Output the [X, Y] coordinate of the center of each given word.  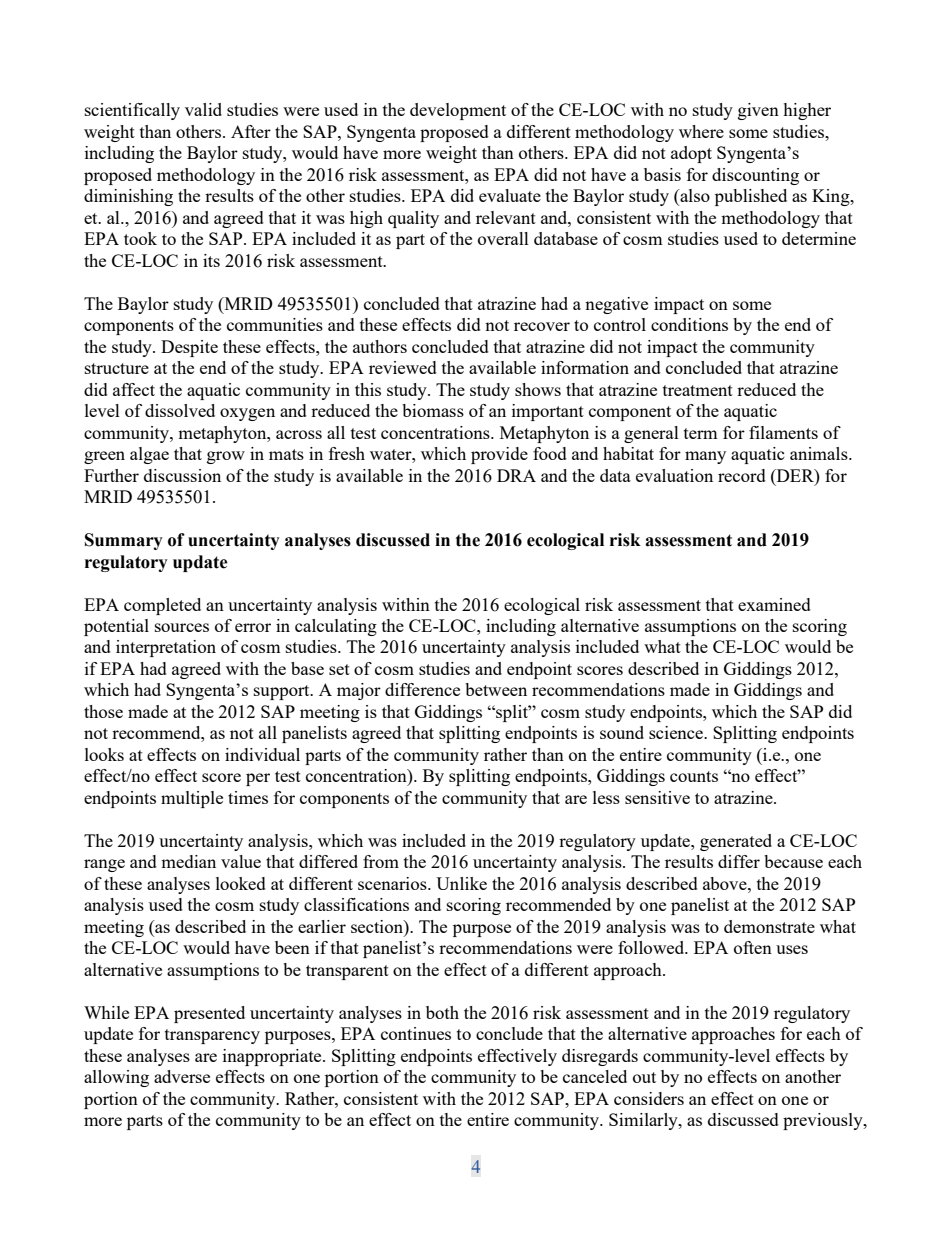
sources [182, 627]
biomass [433, 410]
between [496, 689]
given [758, 111]
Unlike [461, 883]
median [188, 861]
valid [203, 109]
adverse [182, 1076]
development [458, 111]
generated [736, 842]
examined [774, 604]
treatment [698, 390]
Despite [189, 348]
